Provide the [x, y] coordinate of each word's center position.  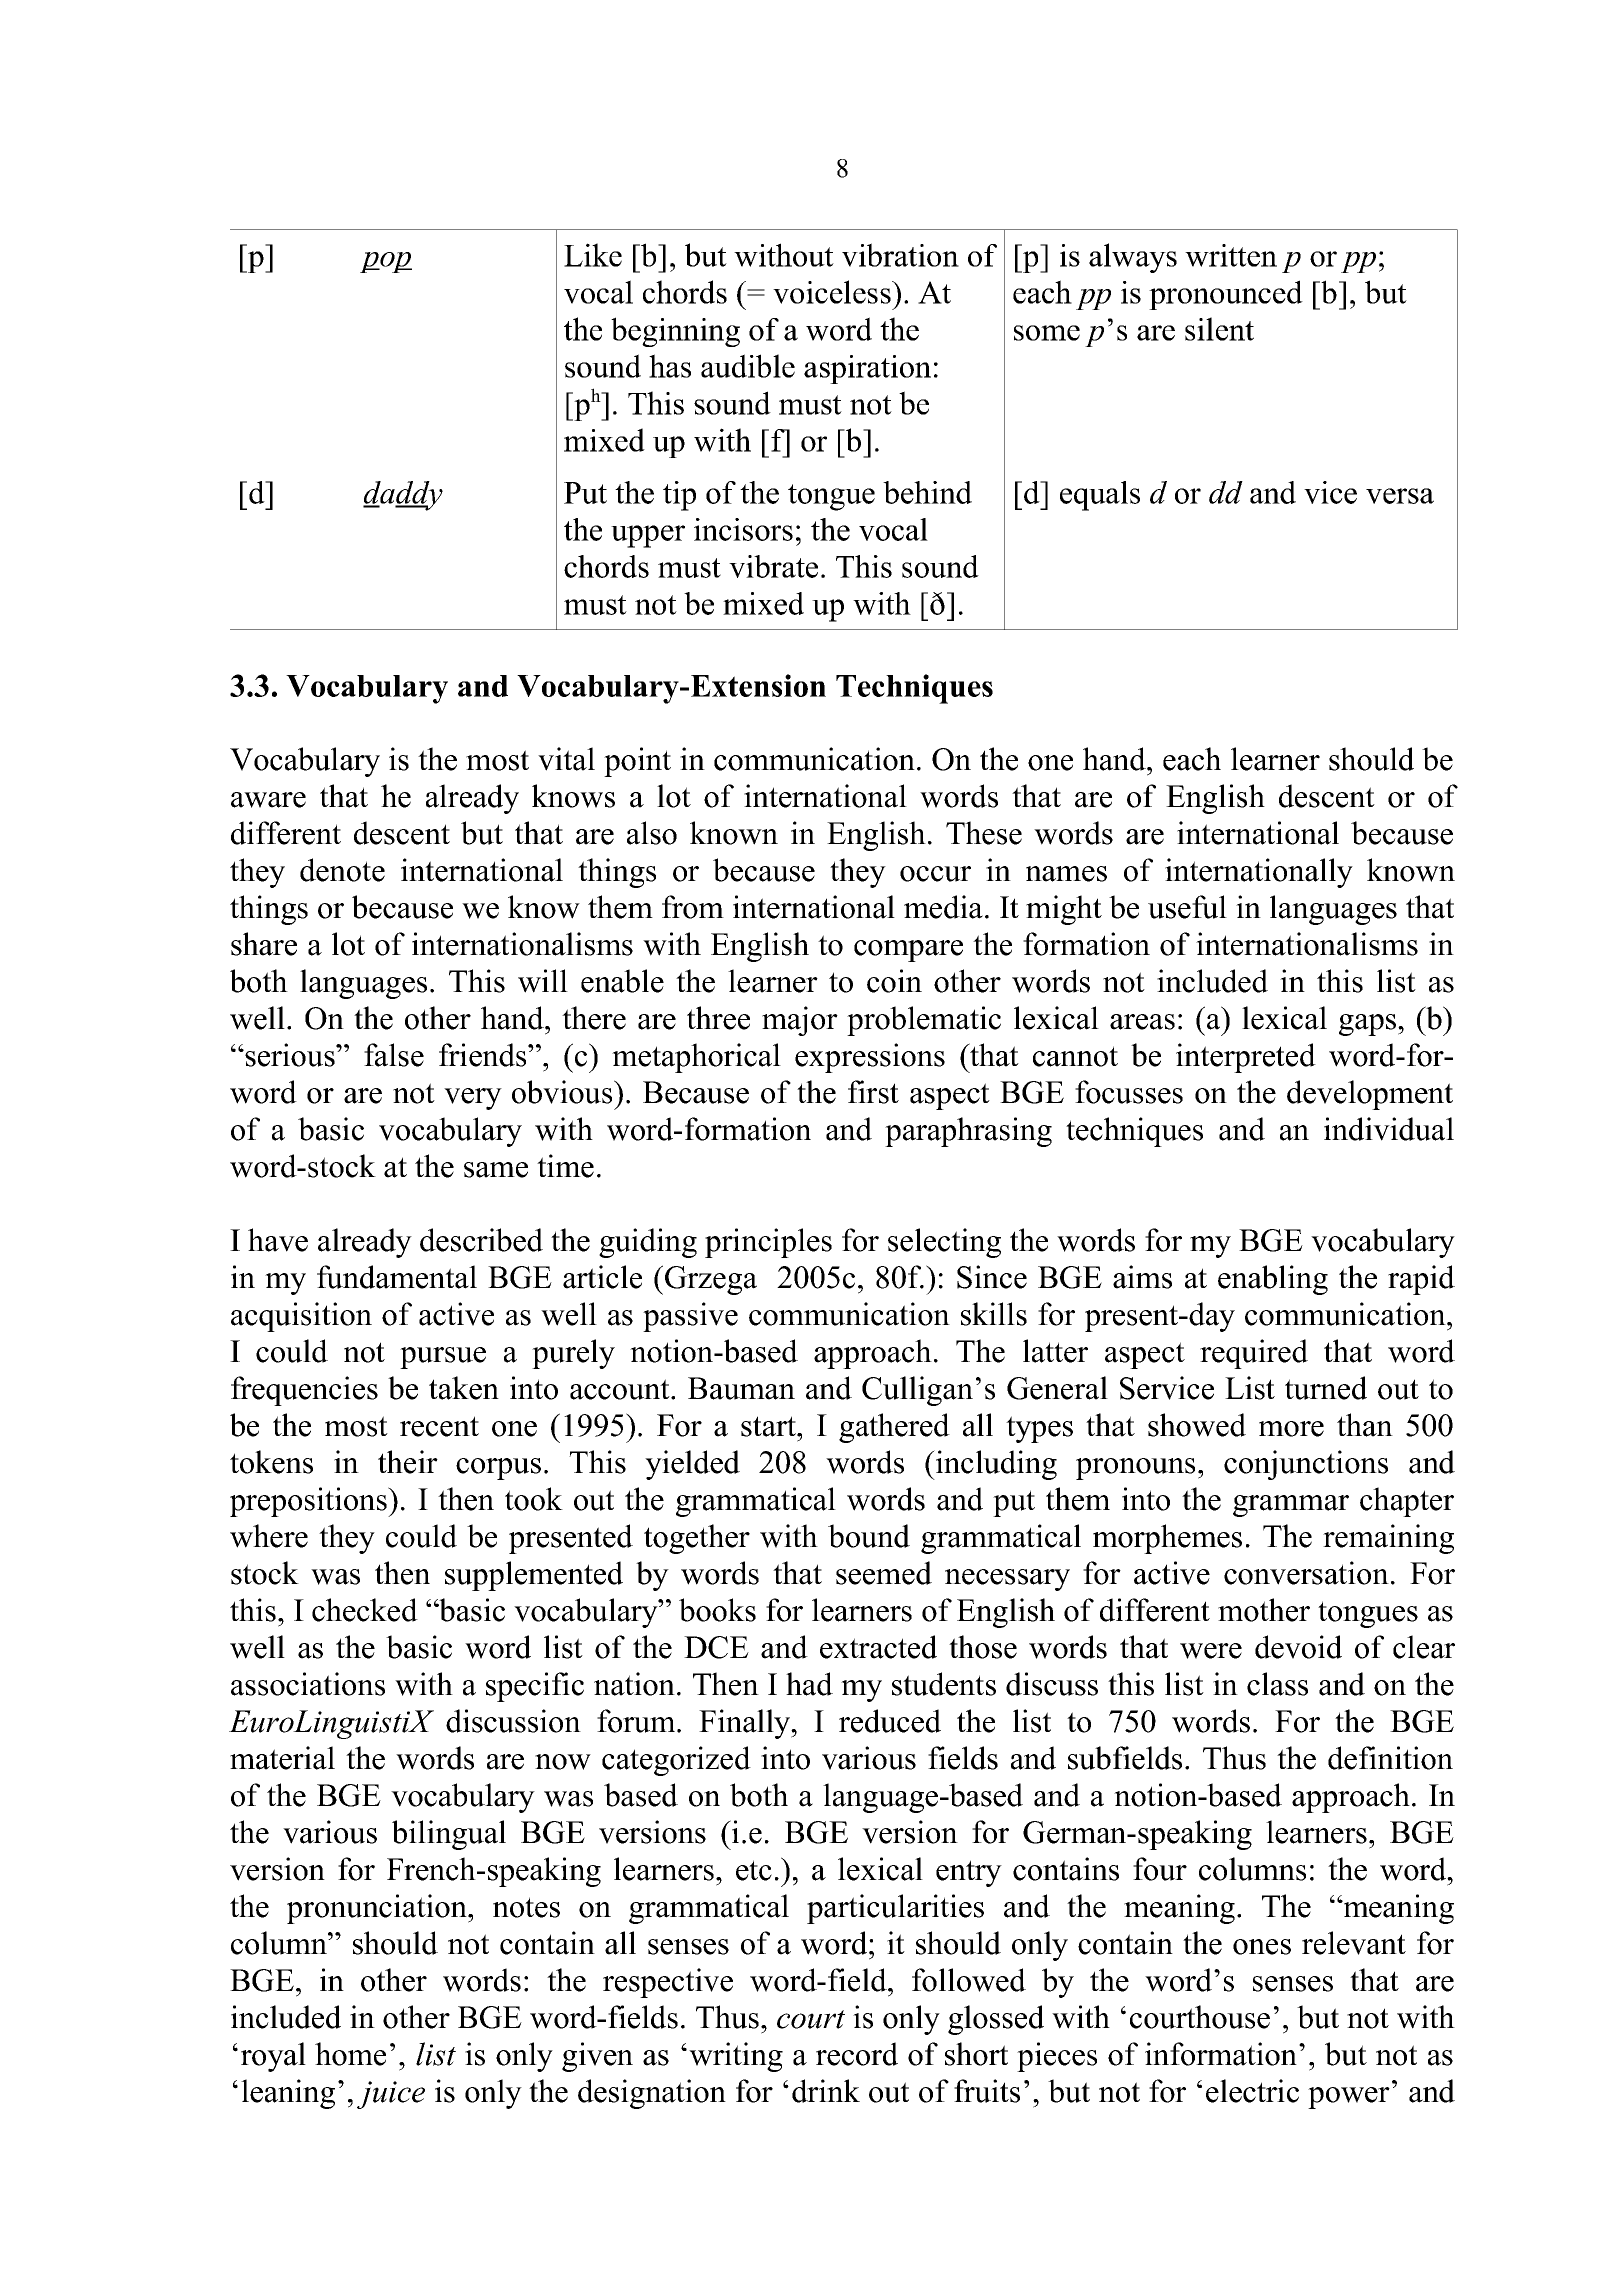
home [350, 2054]
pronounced [1226, 295]
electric [1252, 2091]
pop [386, 262]
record [857, 2054]
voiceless [833, 292]
